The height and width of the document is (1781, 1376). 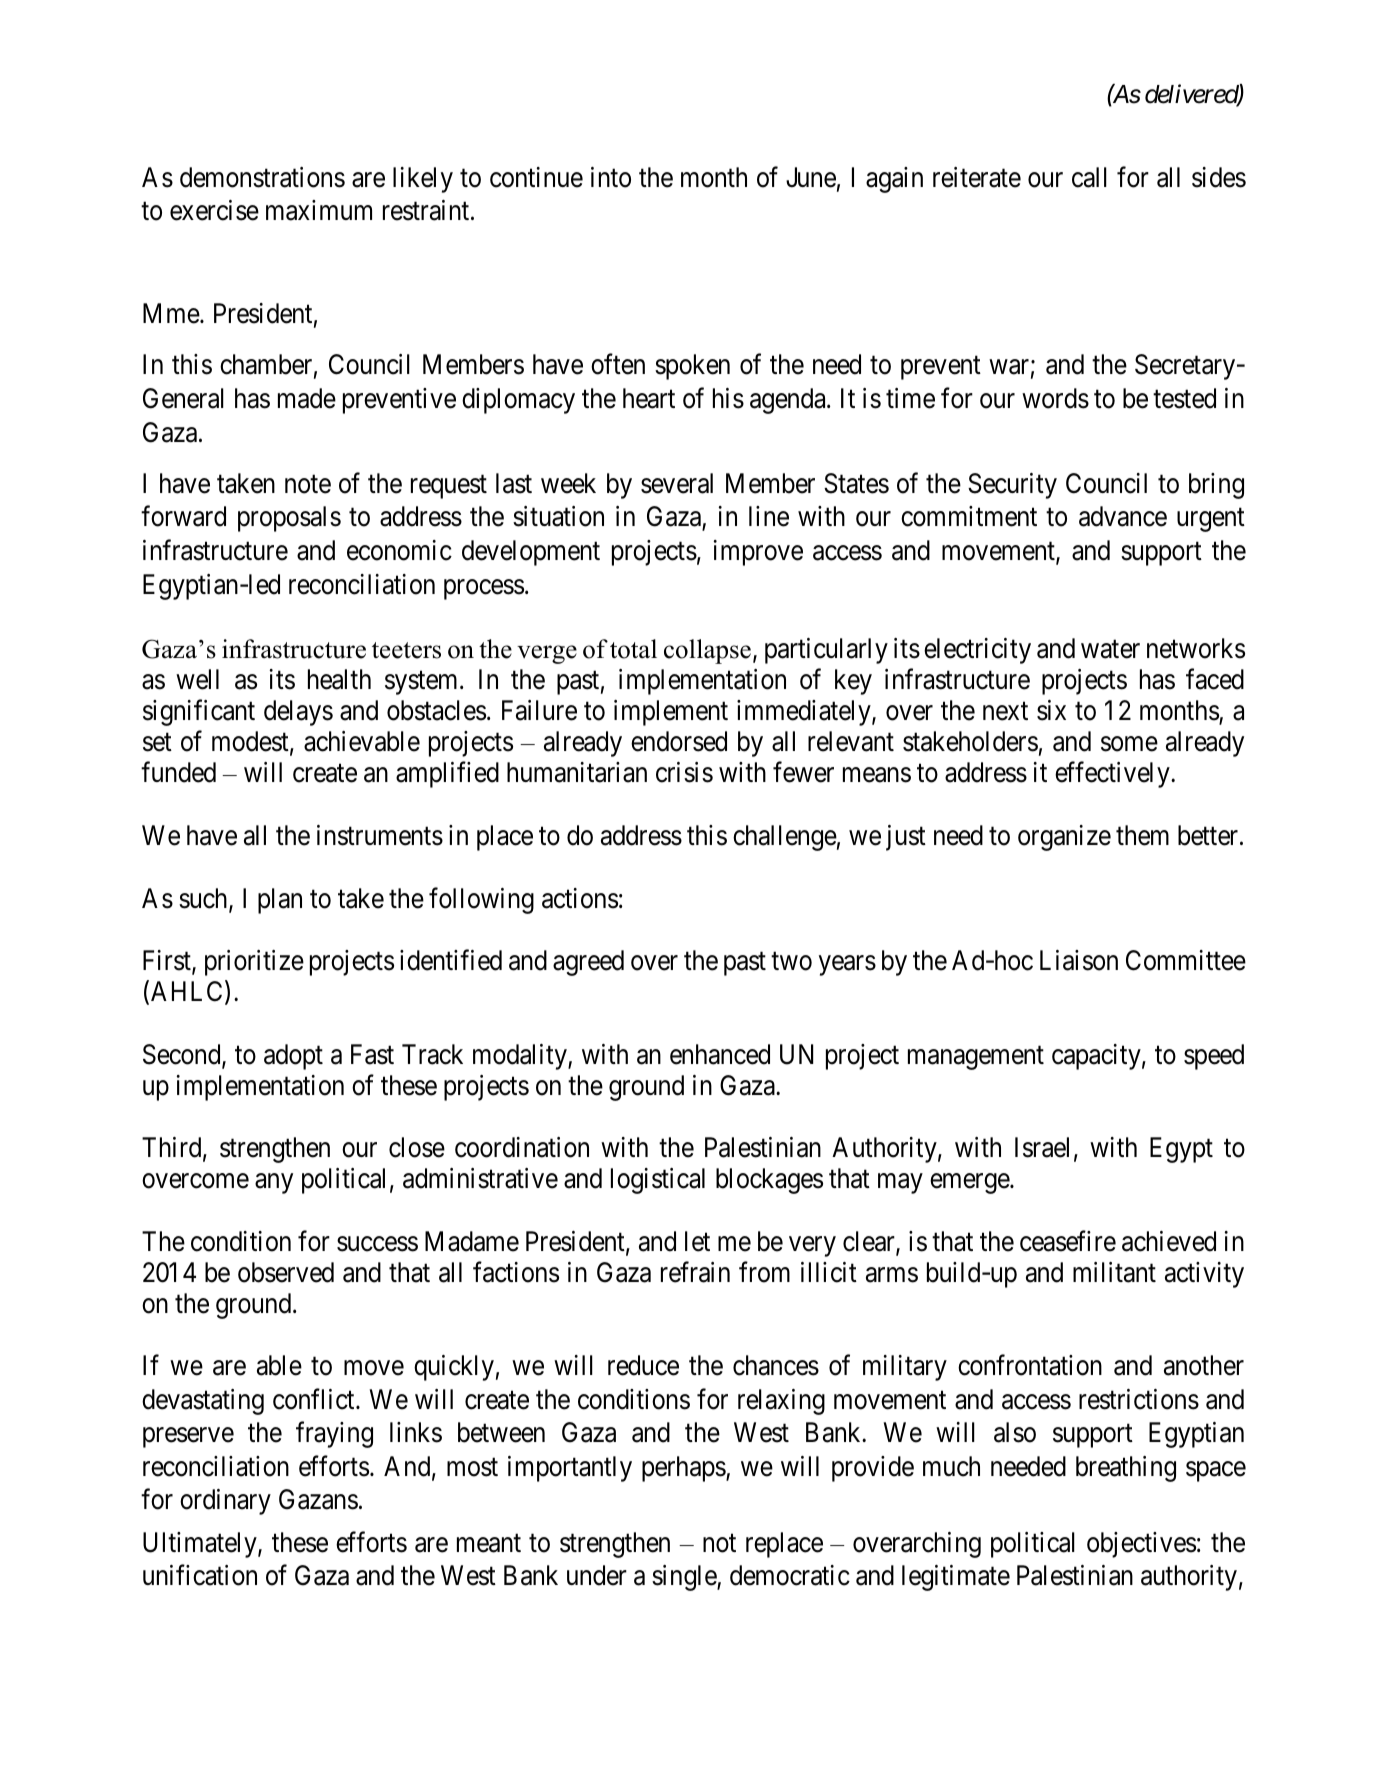 I want to click on into, so click(x=611, y=177).
